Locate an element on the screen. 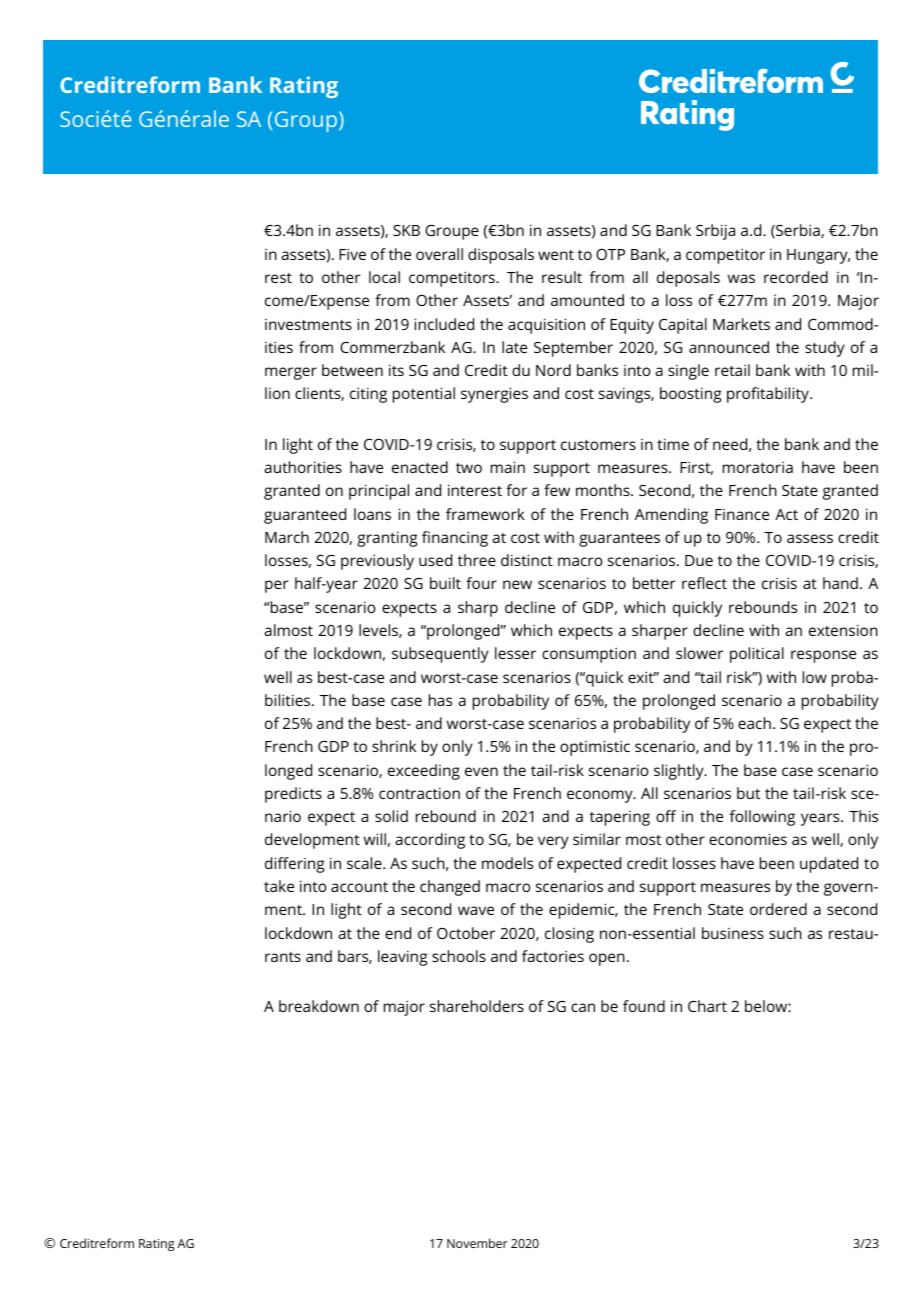 The image size is (924, 1308). Five is located at coordinates (352, 254).
